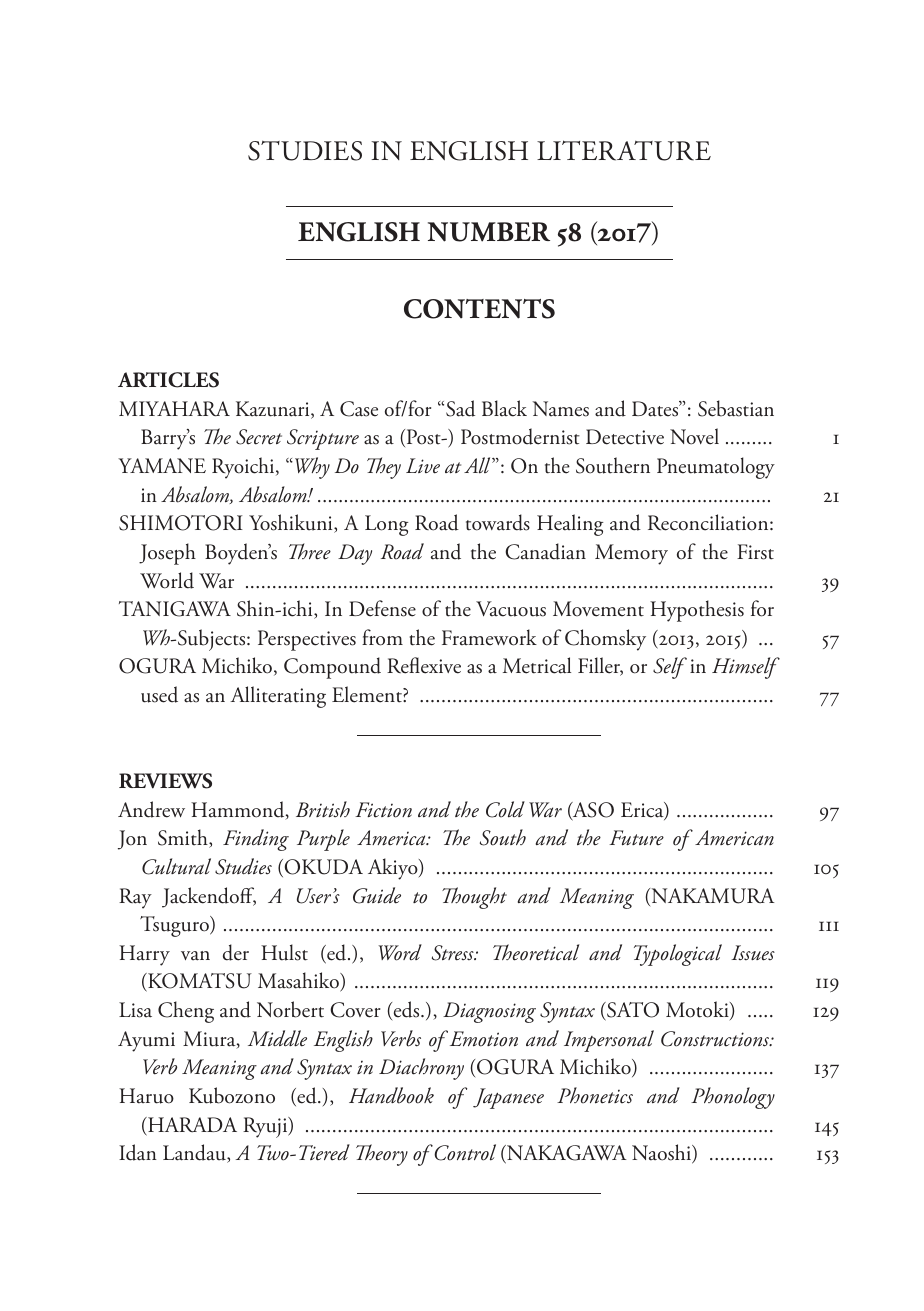  Describe the element at coordinates (712, 897) in the document. I see `NAKAMURA` at that location.
